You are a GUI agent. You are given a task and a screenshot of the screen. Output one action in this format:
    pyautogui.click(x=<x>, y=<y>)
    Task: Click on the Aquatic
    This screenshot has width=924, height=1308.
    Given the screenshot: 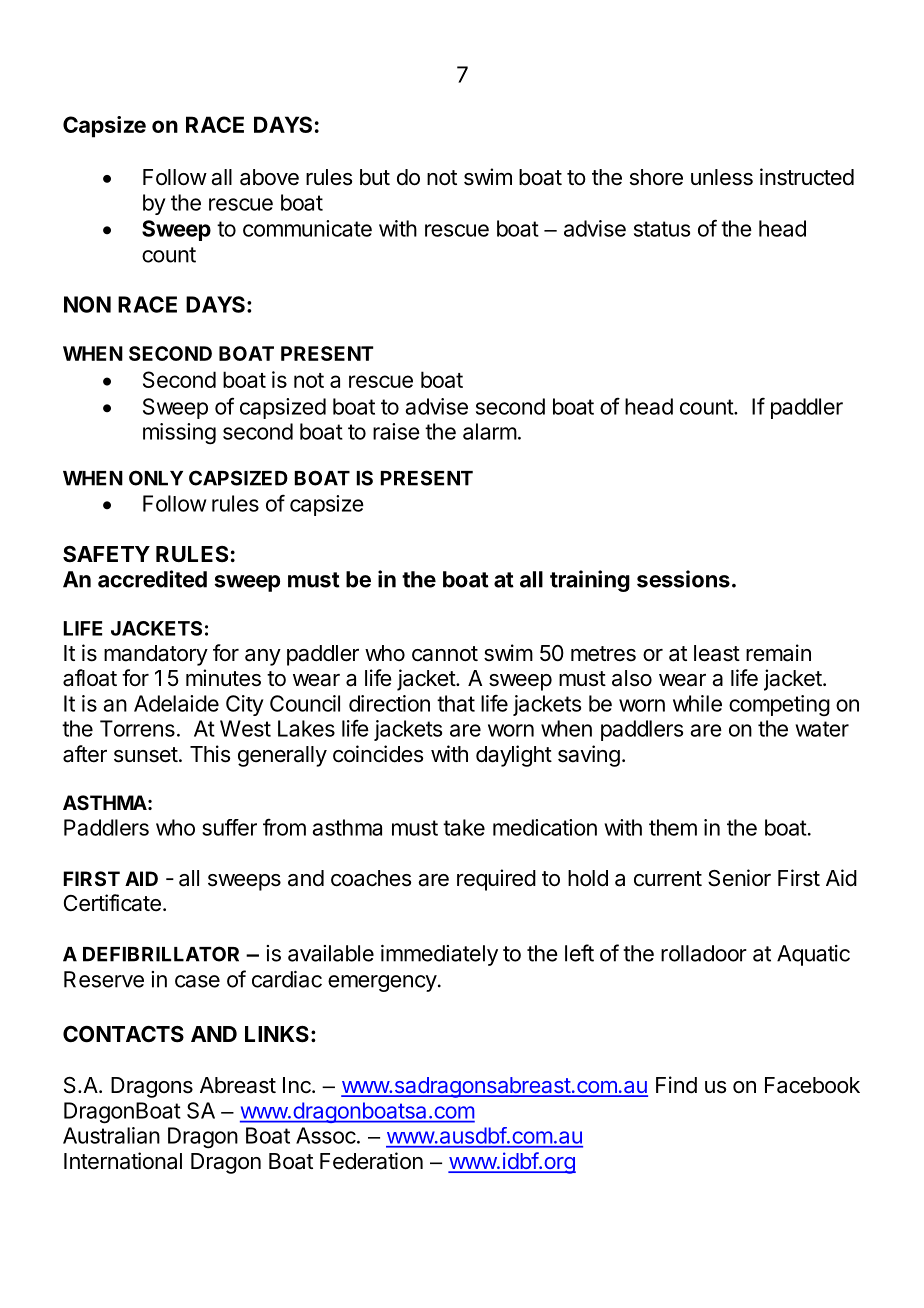 What is the action you would take?
    pyautogui.click(x=813, y=955)
